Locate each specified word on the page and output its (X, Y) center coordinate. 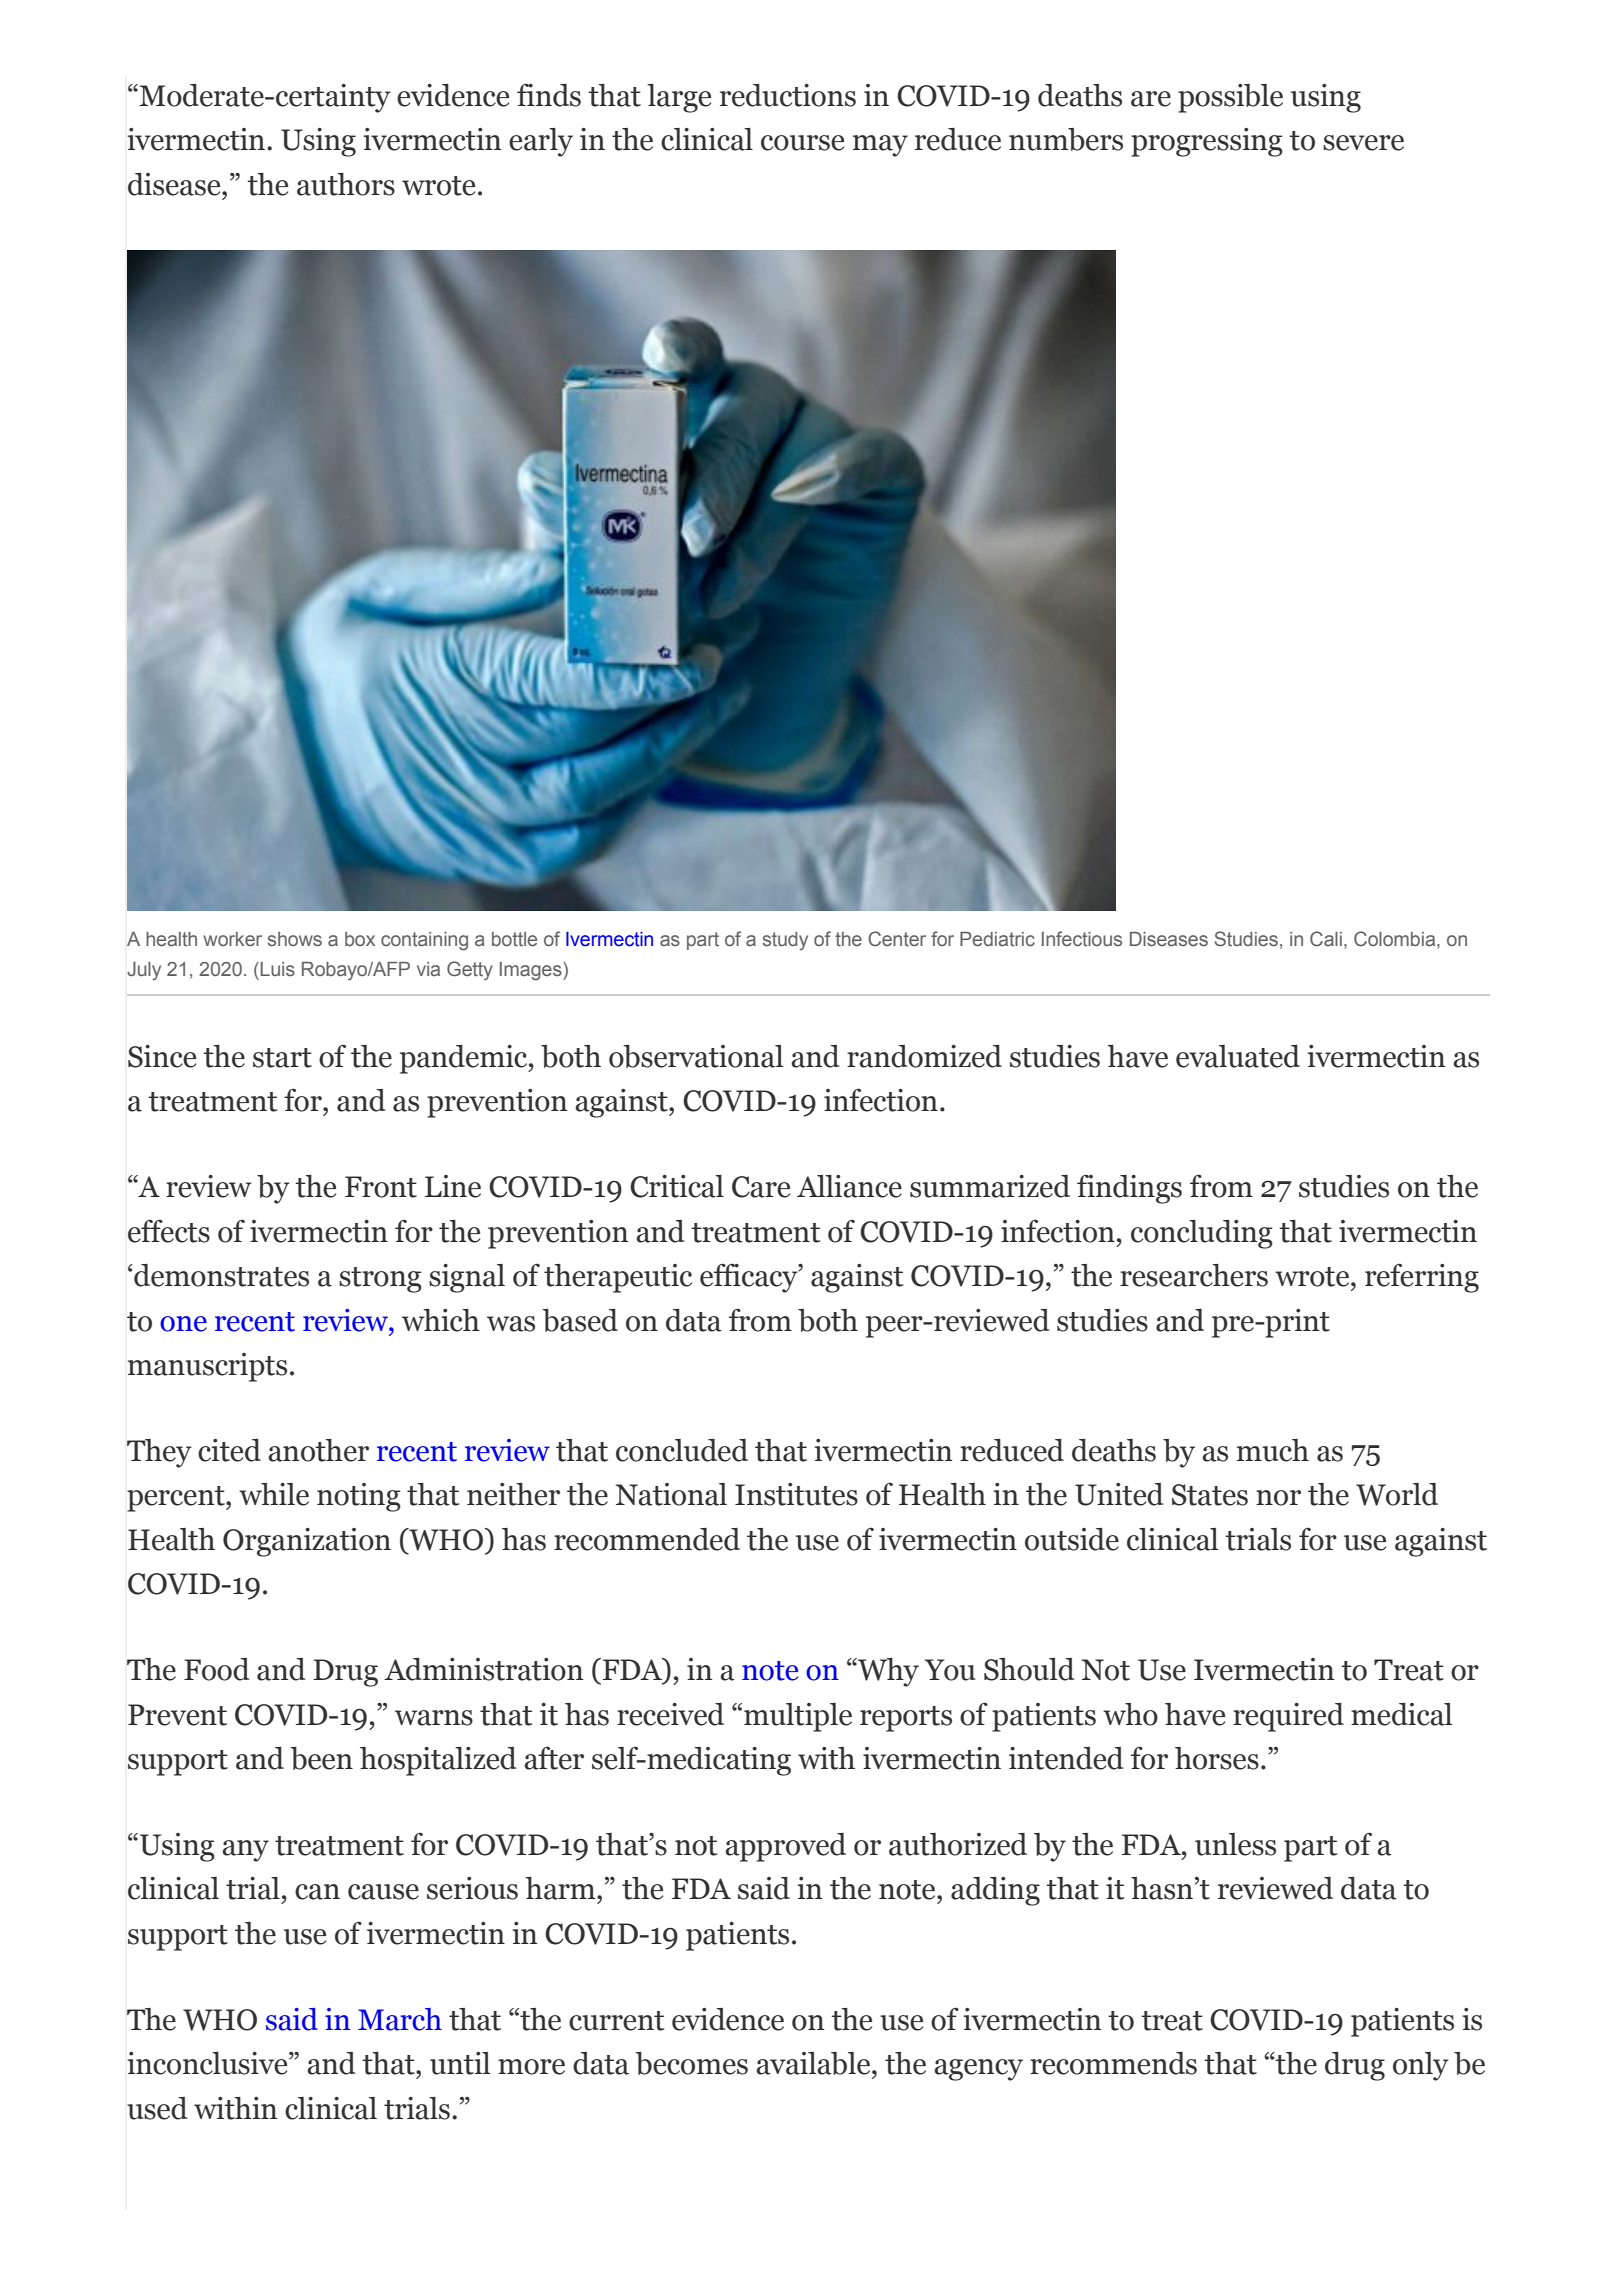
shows (295, 939)
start (282, 1058)
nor (1278, 1498)
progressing (1207, 142)
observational (696, 1056)
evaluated (1238, 1056)
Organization (307, 1542)
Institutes (796, 1494)
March (400, 2019)
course (802, 143)
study (785, 941)
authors (346, 184)
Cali (1326, 939)
